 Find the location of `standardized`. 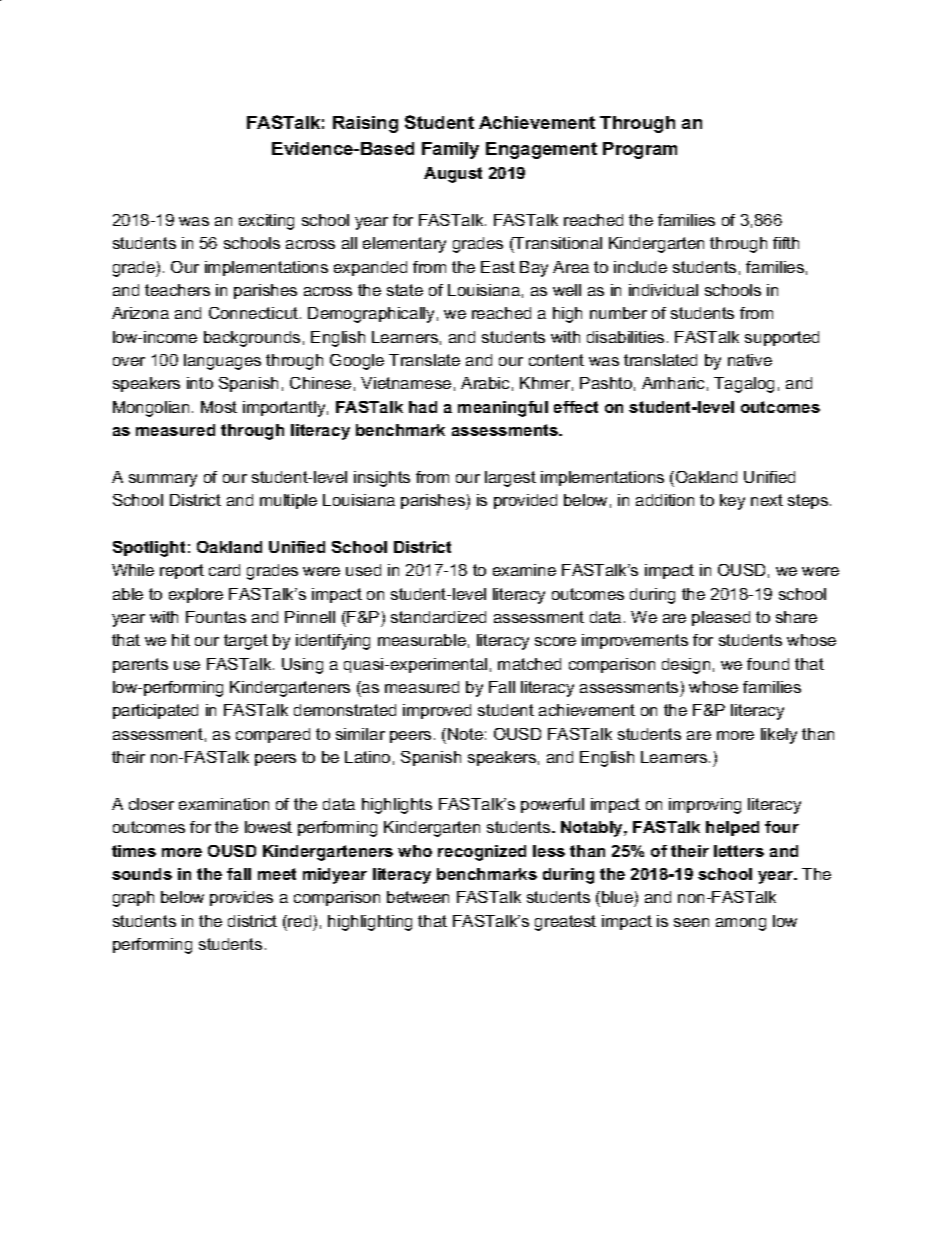

standardized is located at coordinates (438, 617).
